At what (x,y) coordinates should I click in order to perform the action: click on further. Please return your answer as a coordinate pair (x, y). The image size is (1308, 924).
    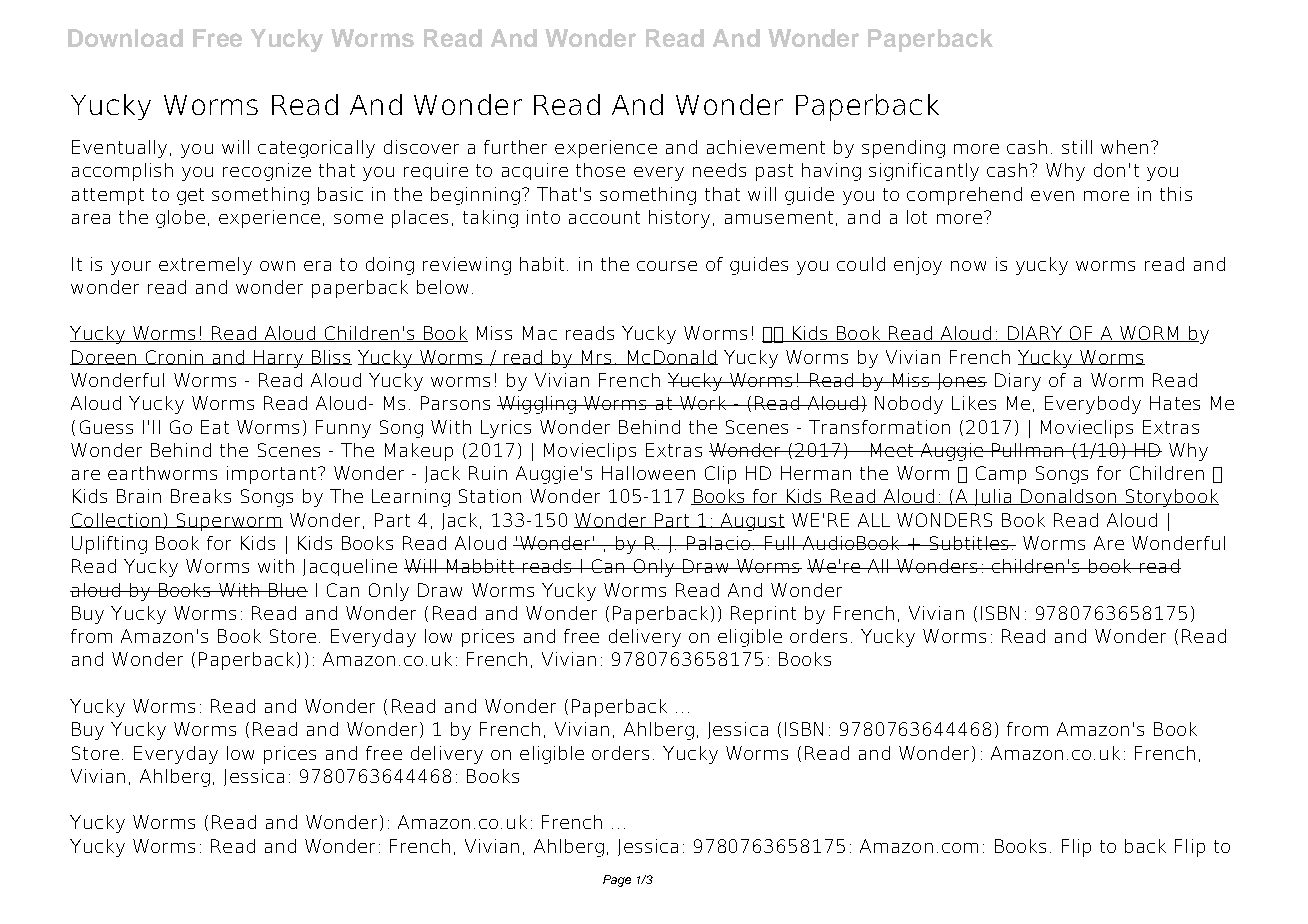
    Looking at the image, I should click on (515, 147).
